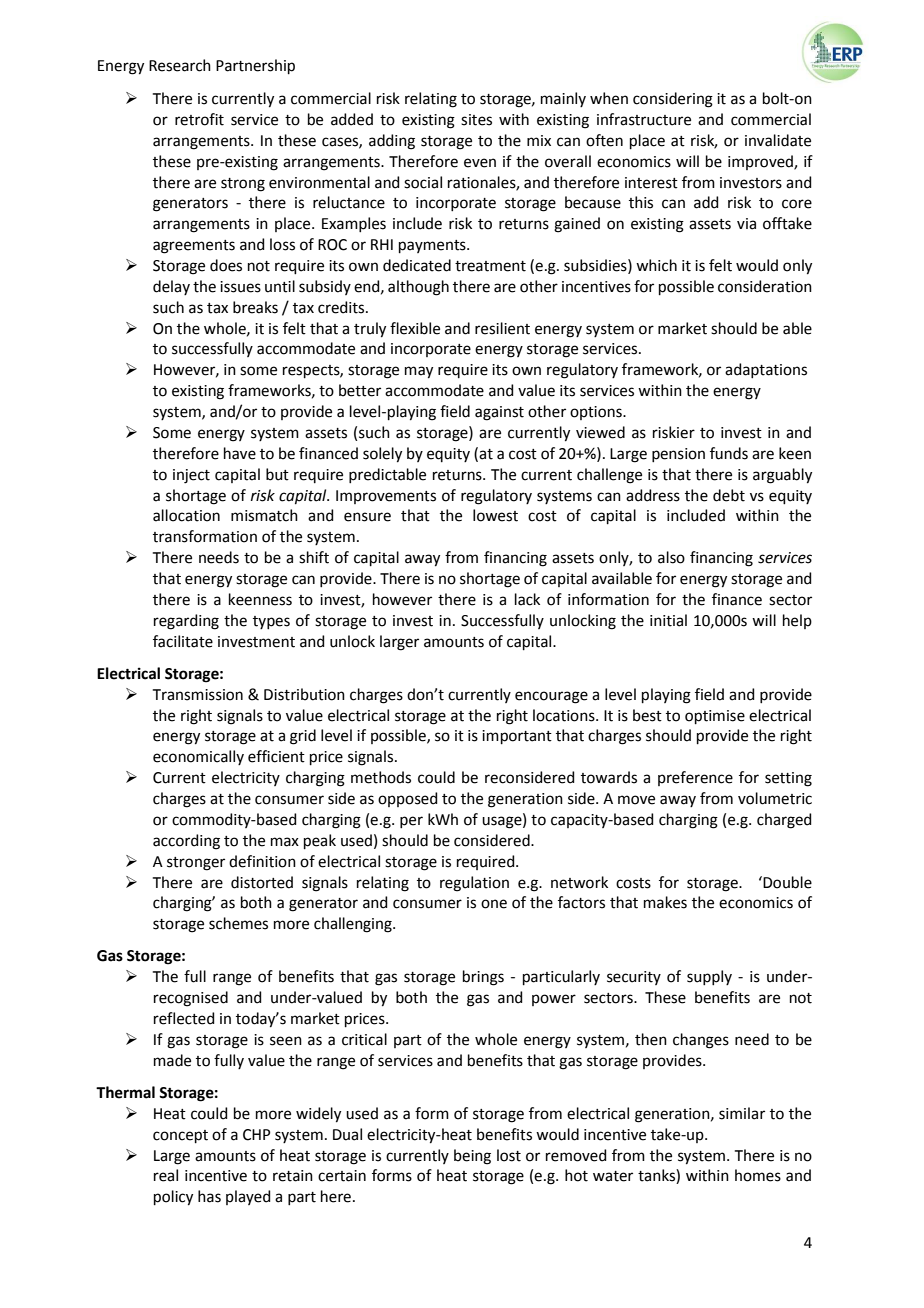 The width and height of the screenshot is (924, 1308). What do you see at coordinates (209, 1196) in the screenshot?
I see `has` at bounding box center [209, 1196].
